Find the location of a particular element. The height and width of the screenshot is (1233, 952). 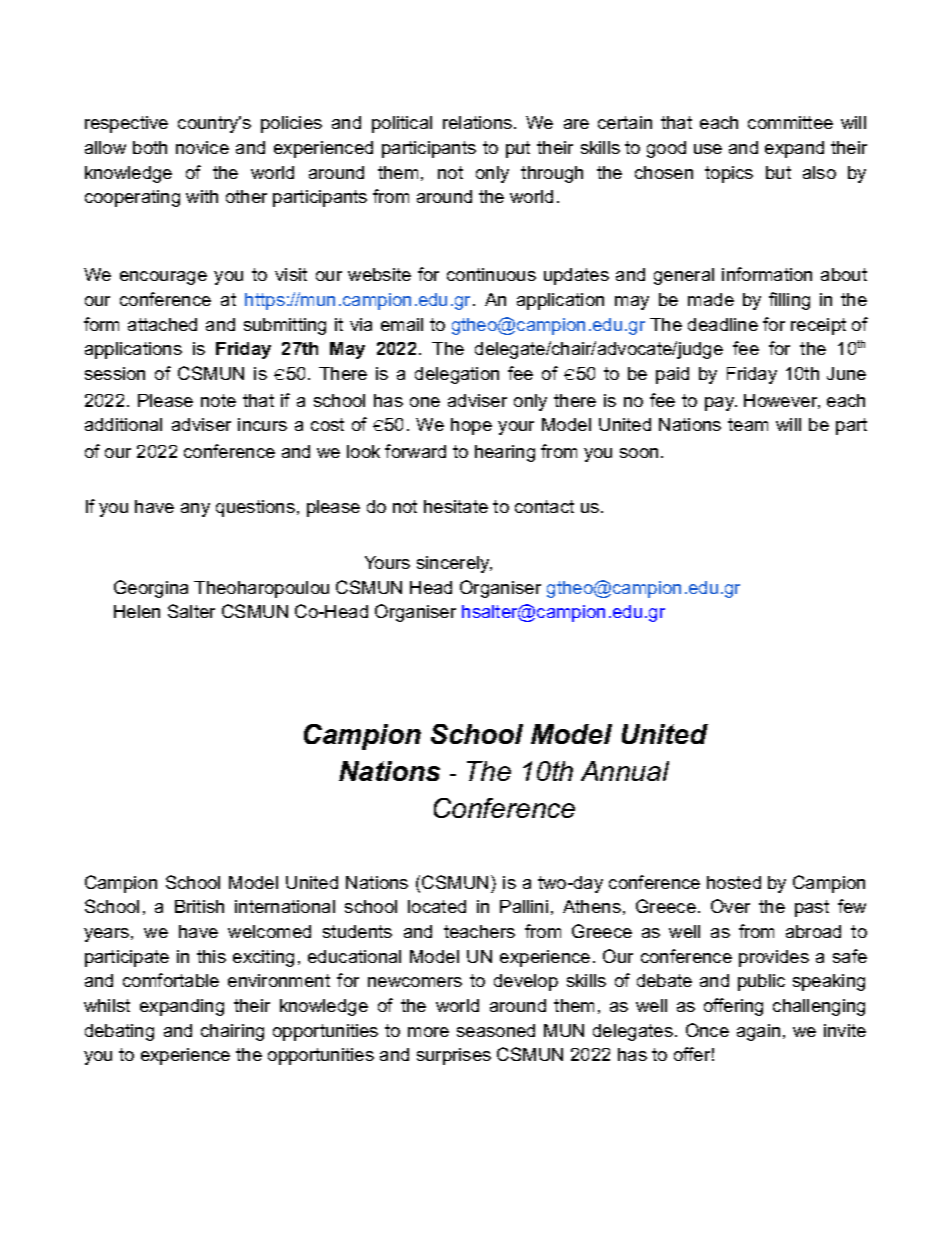

novice is located at coordinates (202, 147).
